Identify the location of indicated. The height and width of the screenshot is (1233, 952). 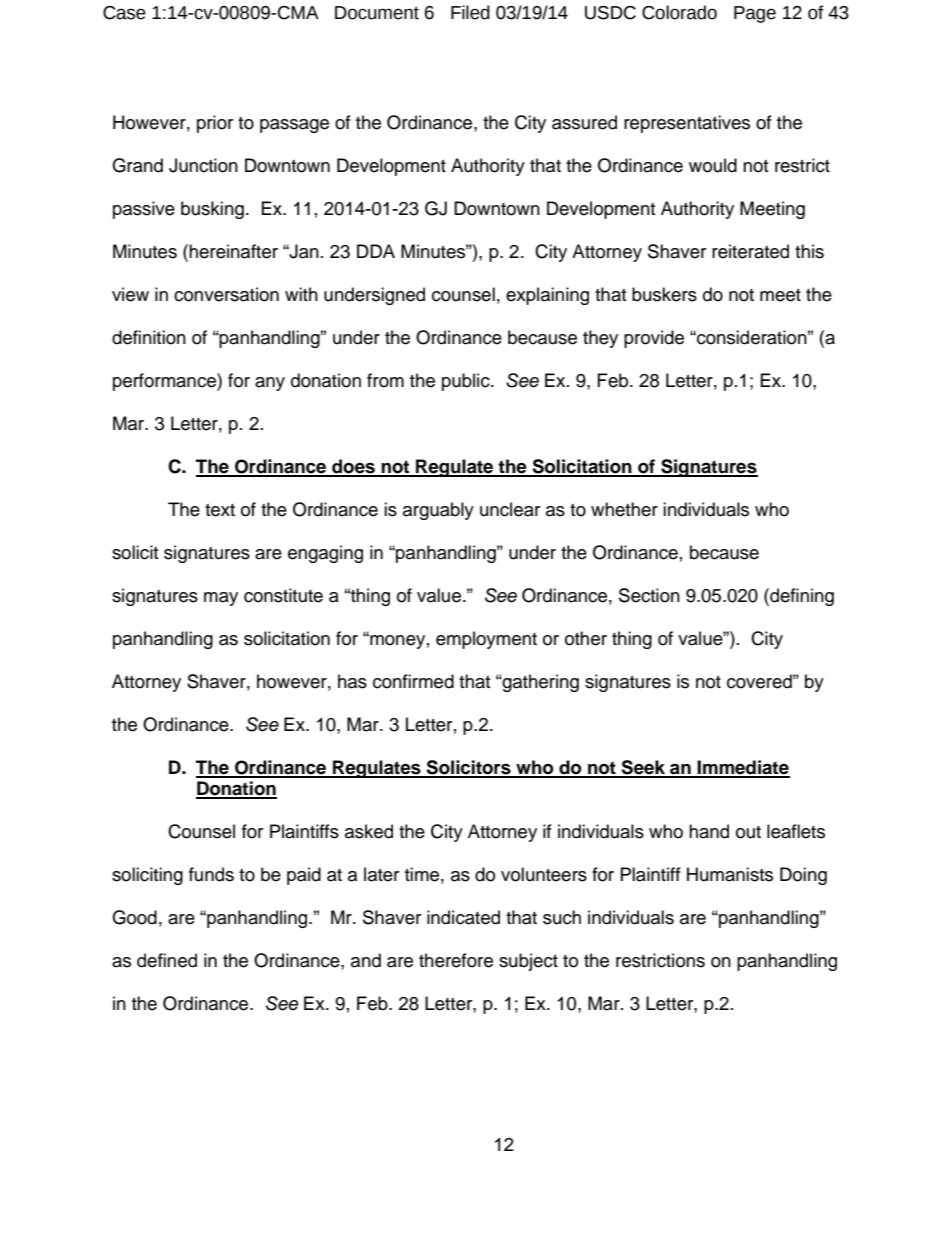
(463, 917).
